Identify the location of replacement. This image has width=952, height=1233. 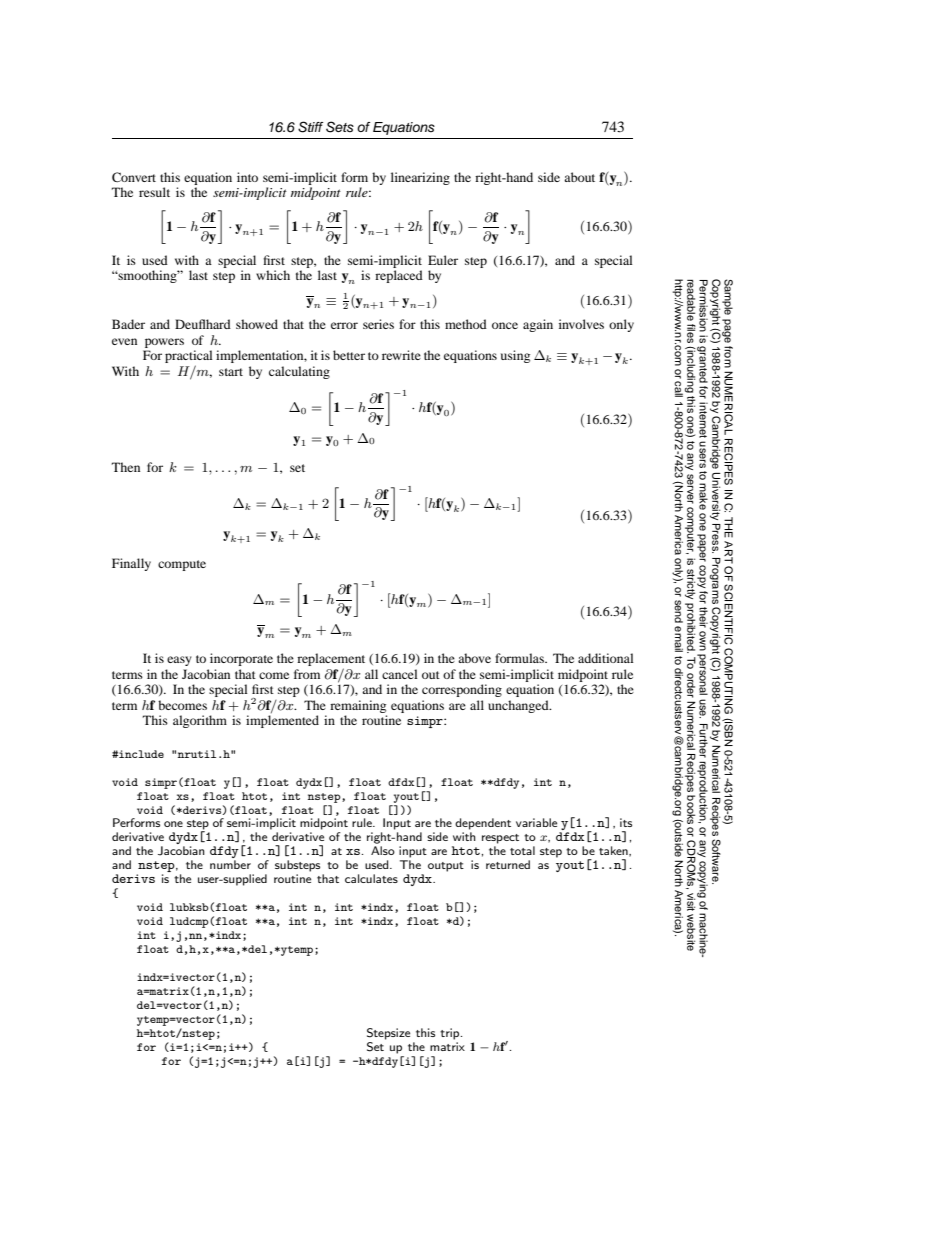
(331, 661).
